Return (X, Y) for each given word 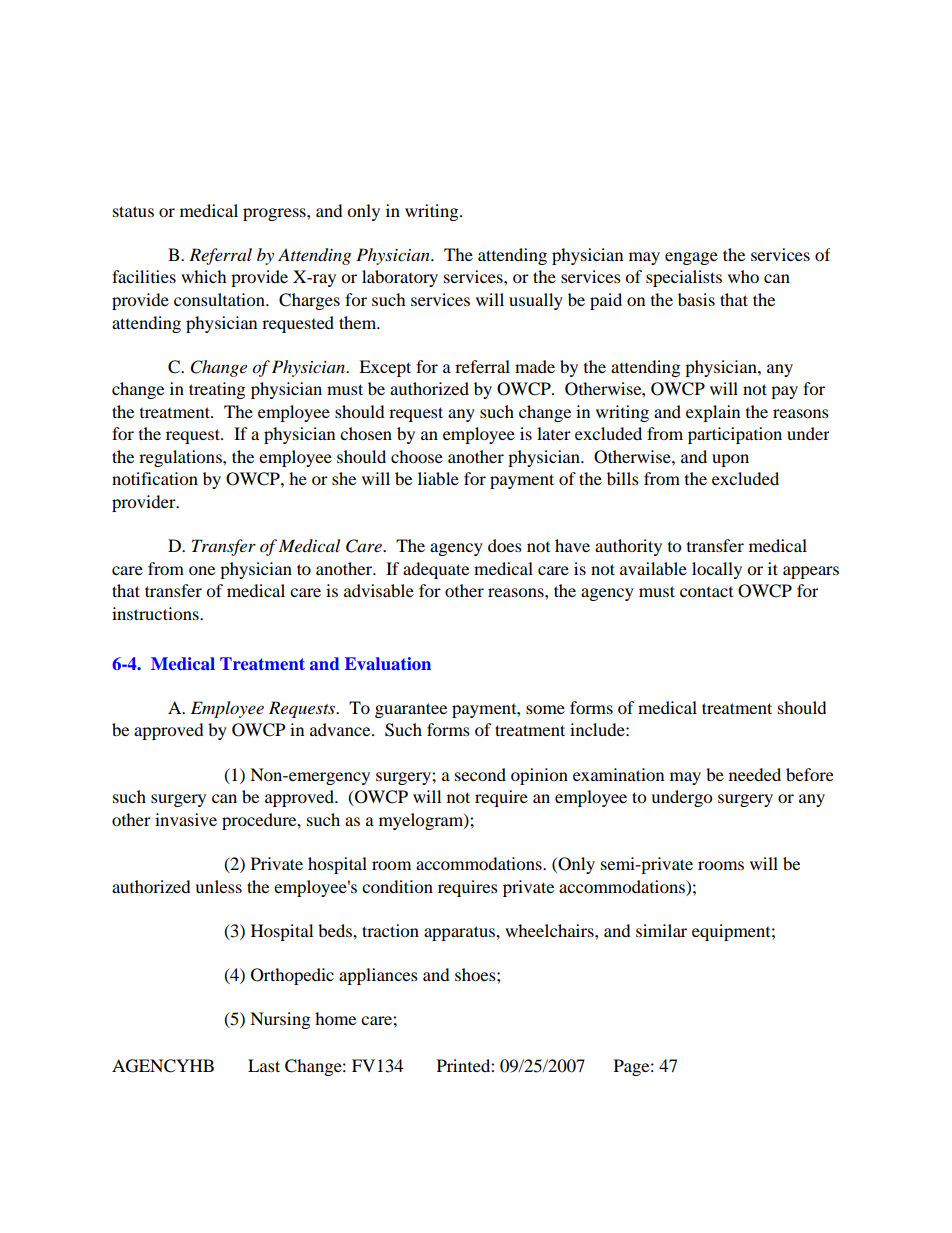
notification (155, 478)
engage (691, 258)
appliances (378, 976)
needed (755, 774)
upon (730, 460)
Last (264, 1065)
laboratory (400, 278)
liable (438, 478)
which (204, 276)
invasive (186, 819)
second (480, 774)
